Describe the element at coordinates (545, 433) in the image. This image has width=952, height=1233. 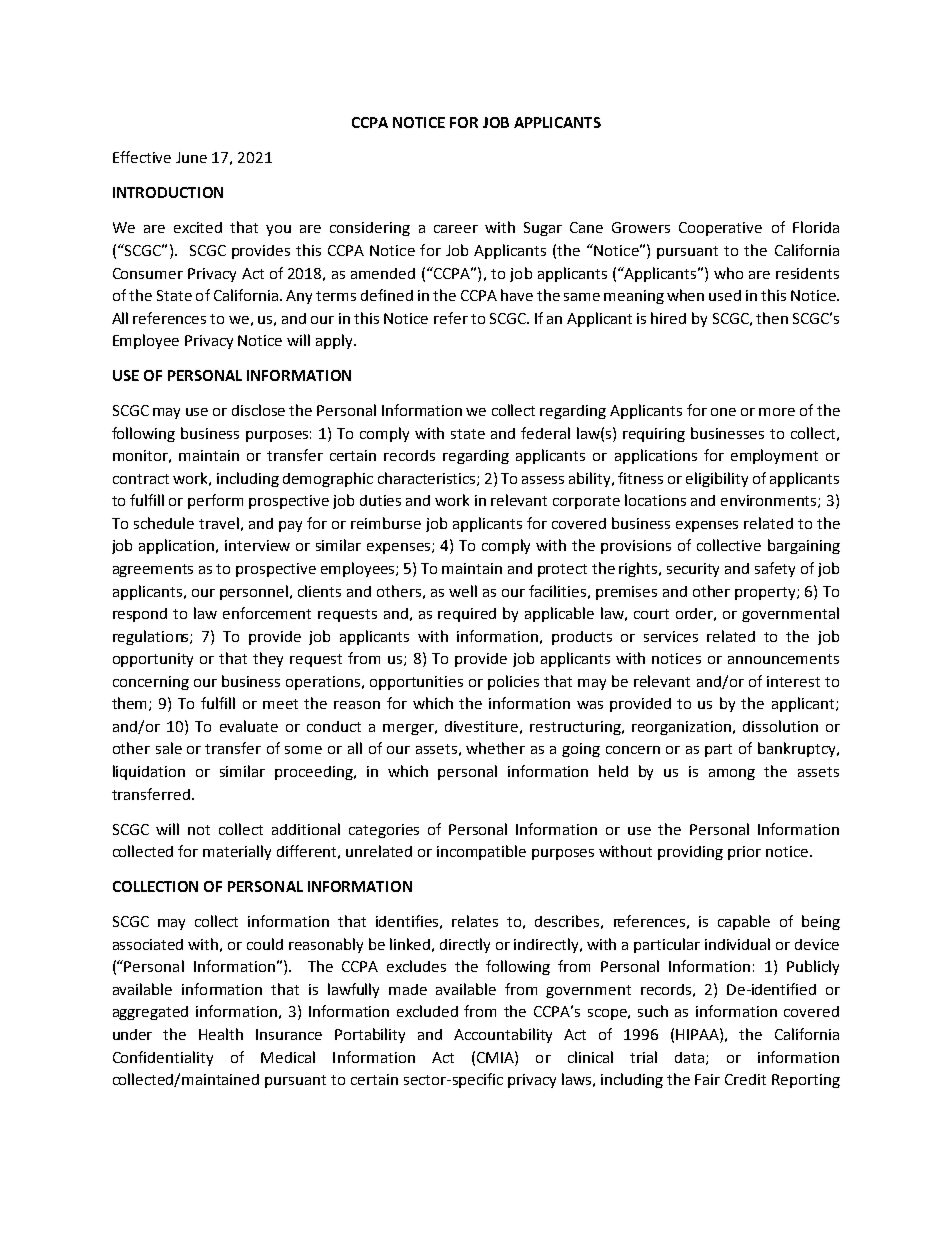
I see `federal` at that location.
